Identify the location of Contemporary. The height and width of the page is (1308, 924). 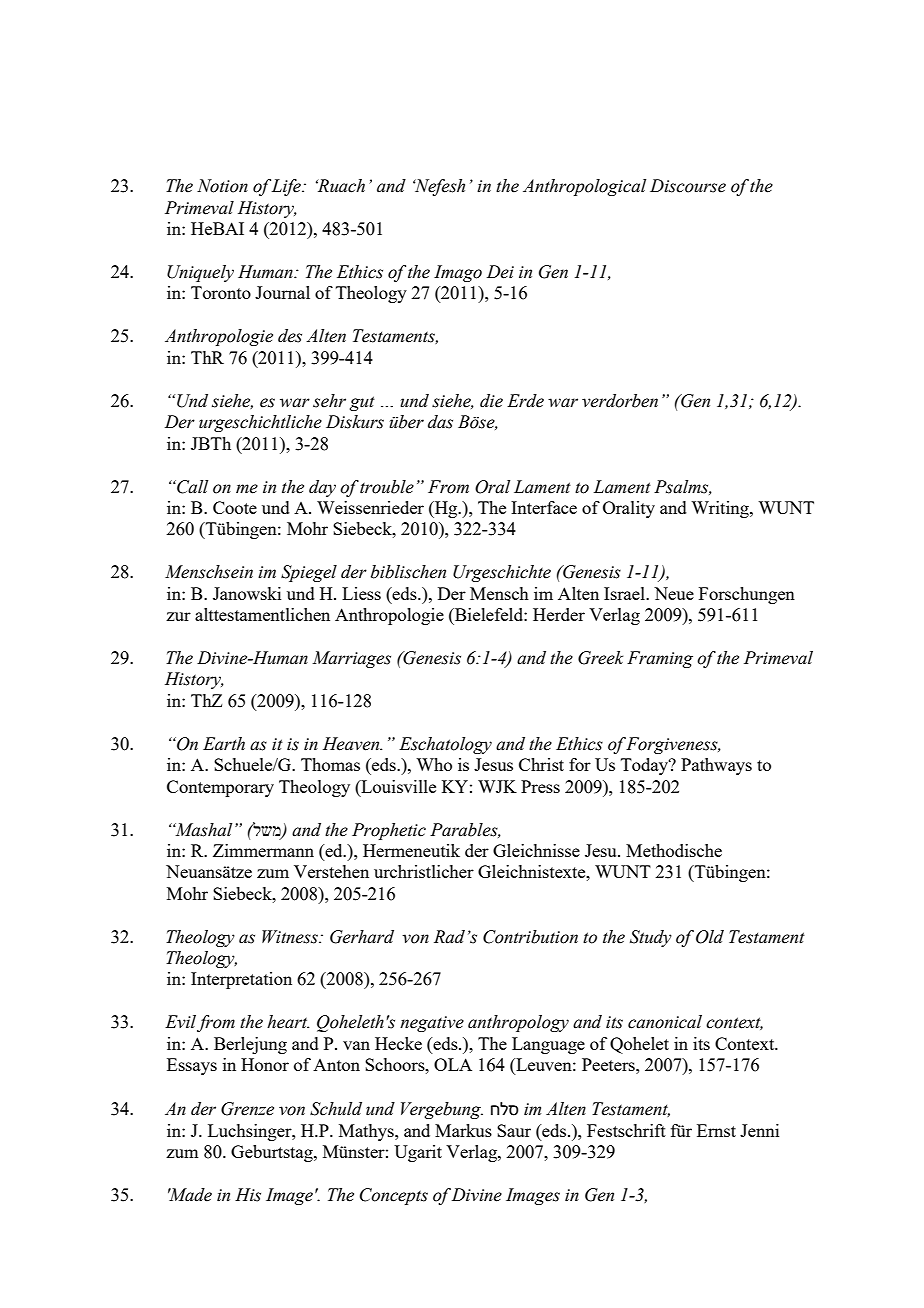
(220, 788).
